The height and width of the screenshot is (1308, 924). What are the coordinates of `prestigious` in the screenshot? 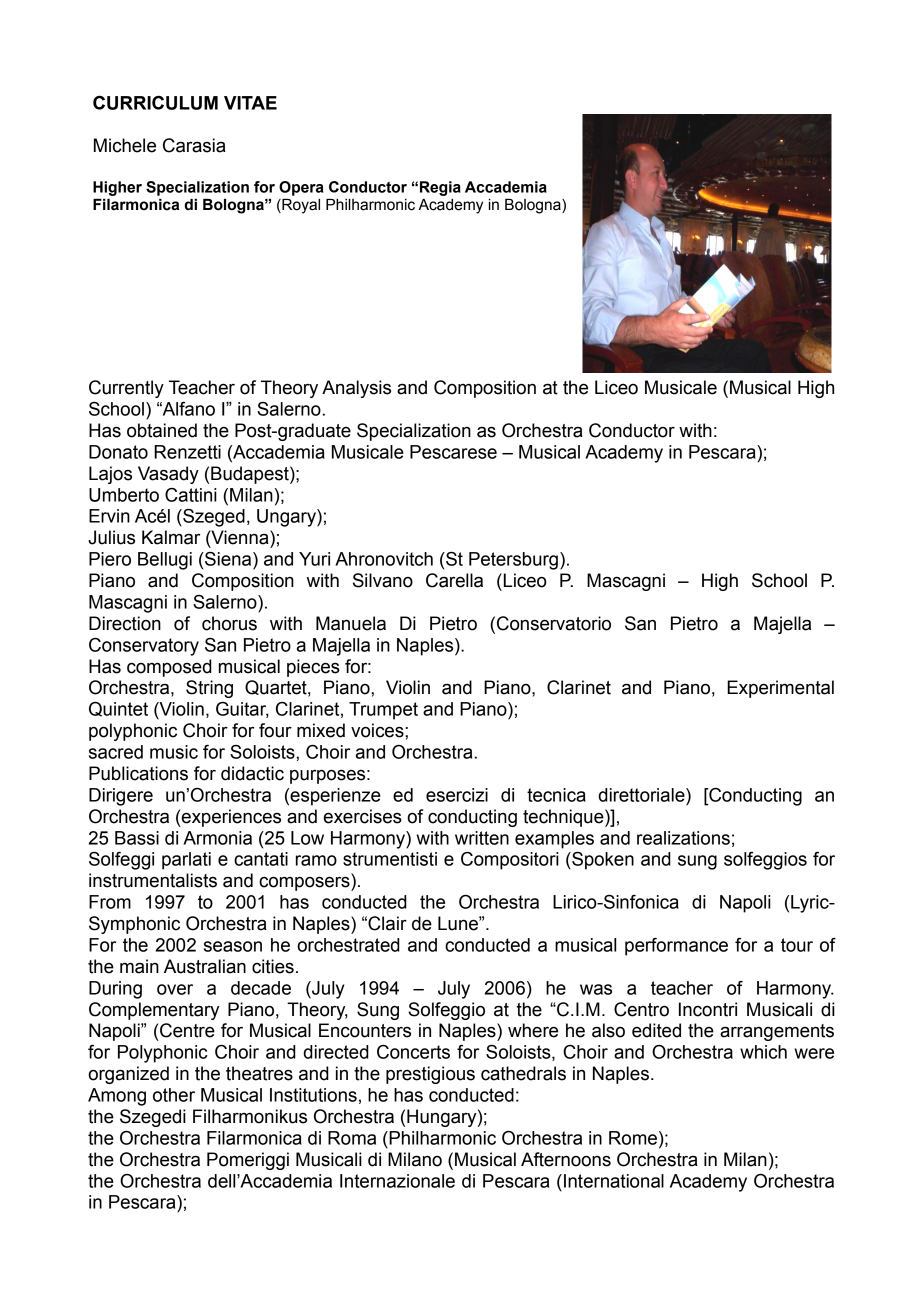 It's located at (430, 1075).
